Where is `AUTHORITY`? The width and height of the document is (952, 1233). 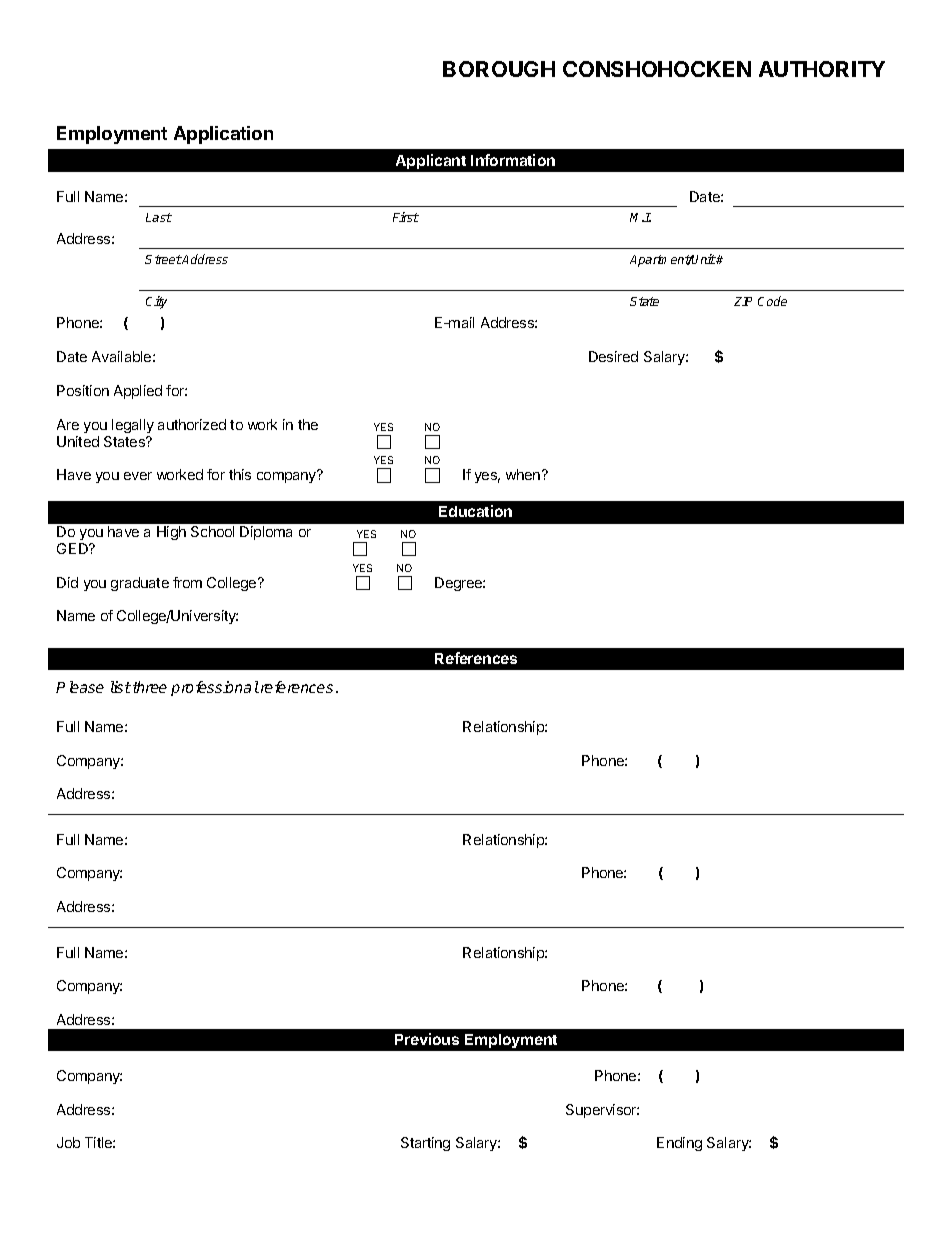
AUTHORITY is located at coordinates (822, 69).
